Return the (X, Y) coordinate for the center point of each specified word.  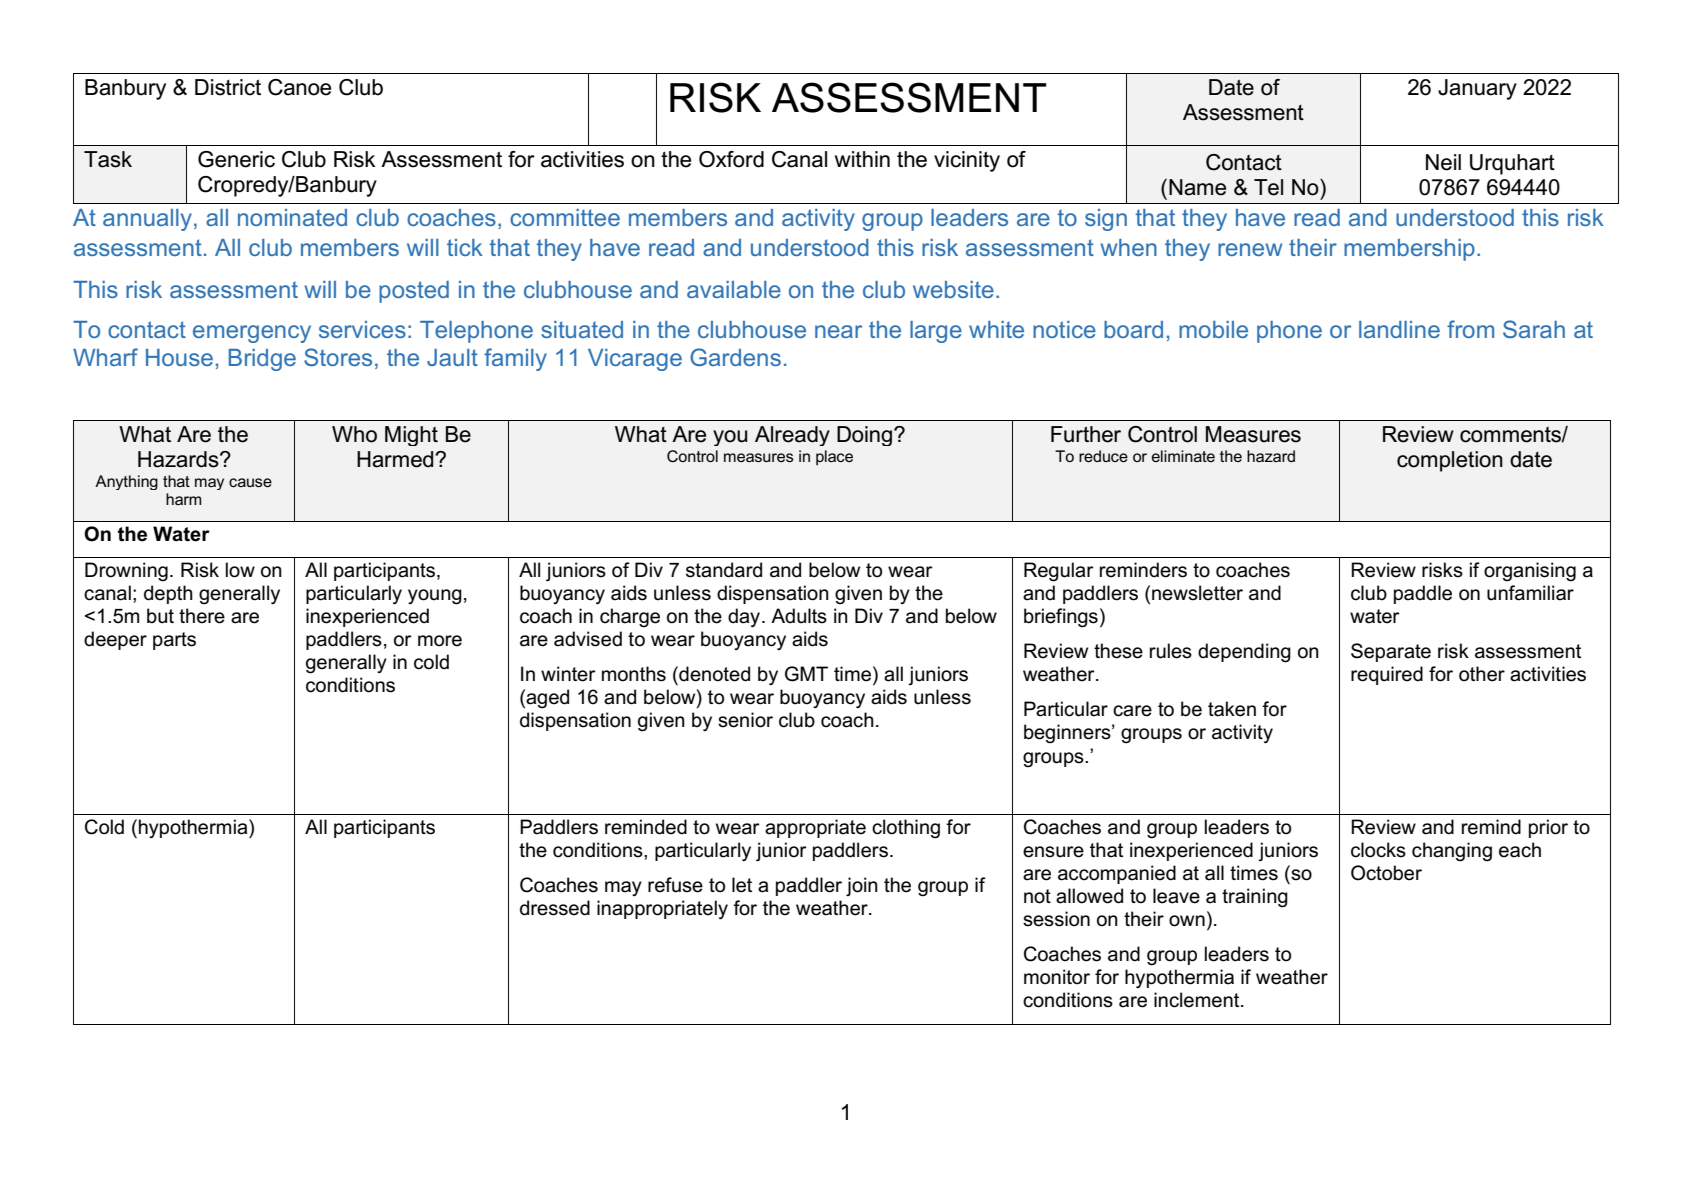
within (862, 159)
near (838, 331)
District (228, 87)
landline (1399, 329)
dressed (555, 908)
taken (1232, 709)
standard (724, 570)
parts (174, 641)
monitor (1057, 977)
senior (745, 720)
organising (1530, 572)
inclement (1198, 1000)
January (1477, 89)
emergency (252, 334)
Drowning (126, 572)
